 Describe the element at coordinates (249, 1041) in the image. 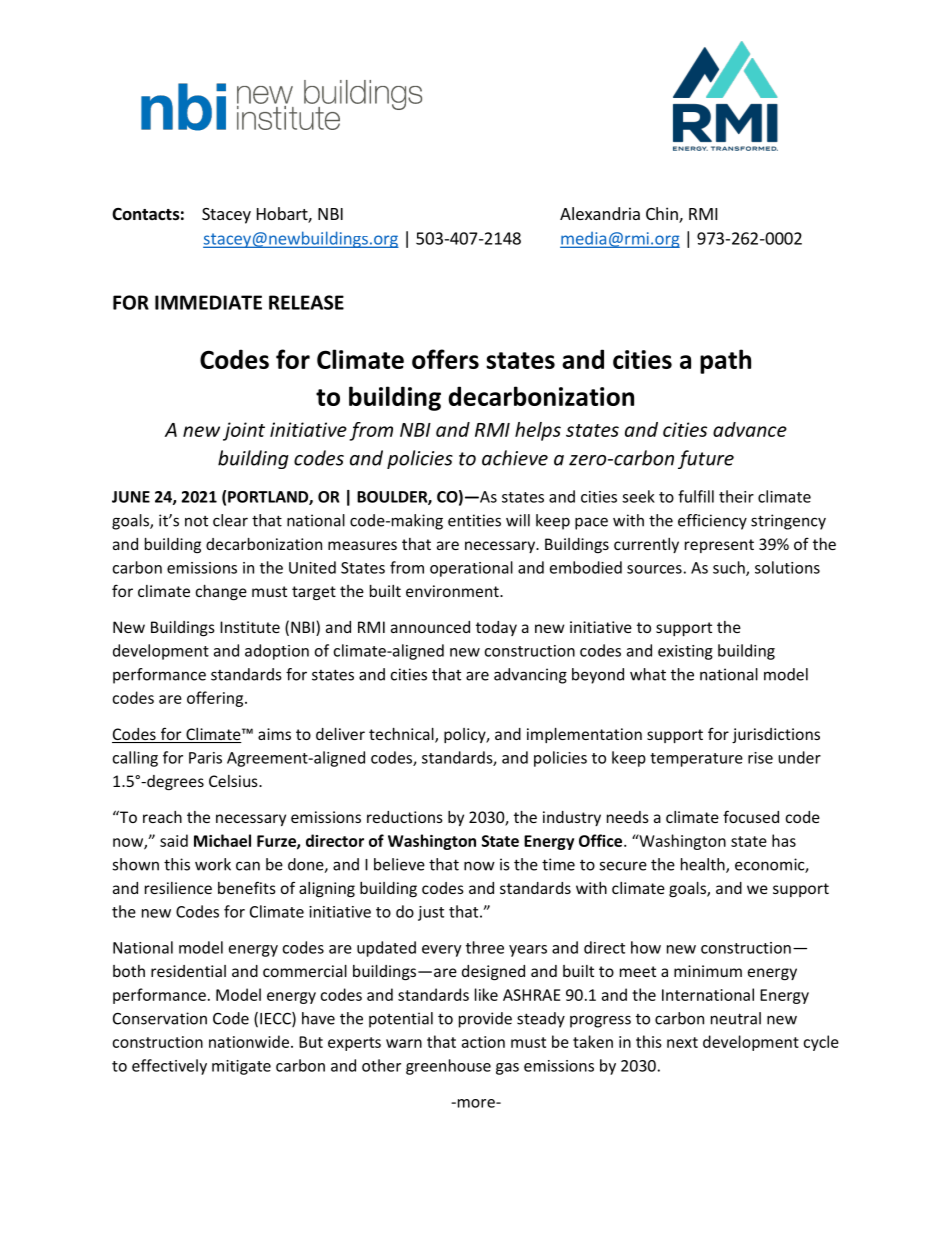

I see `nationwide` at that location.
